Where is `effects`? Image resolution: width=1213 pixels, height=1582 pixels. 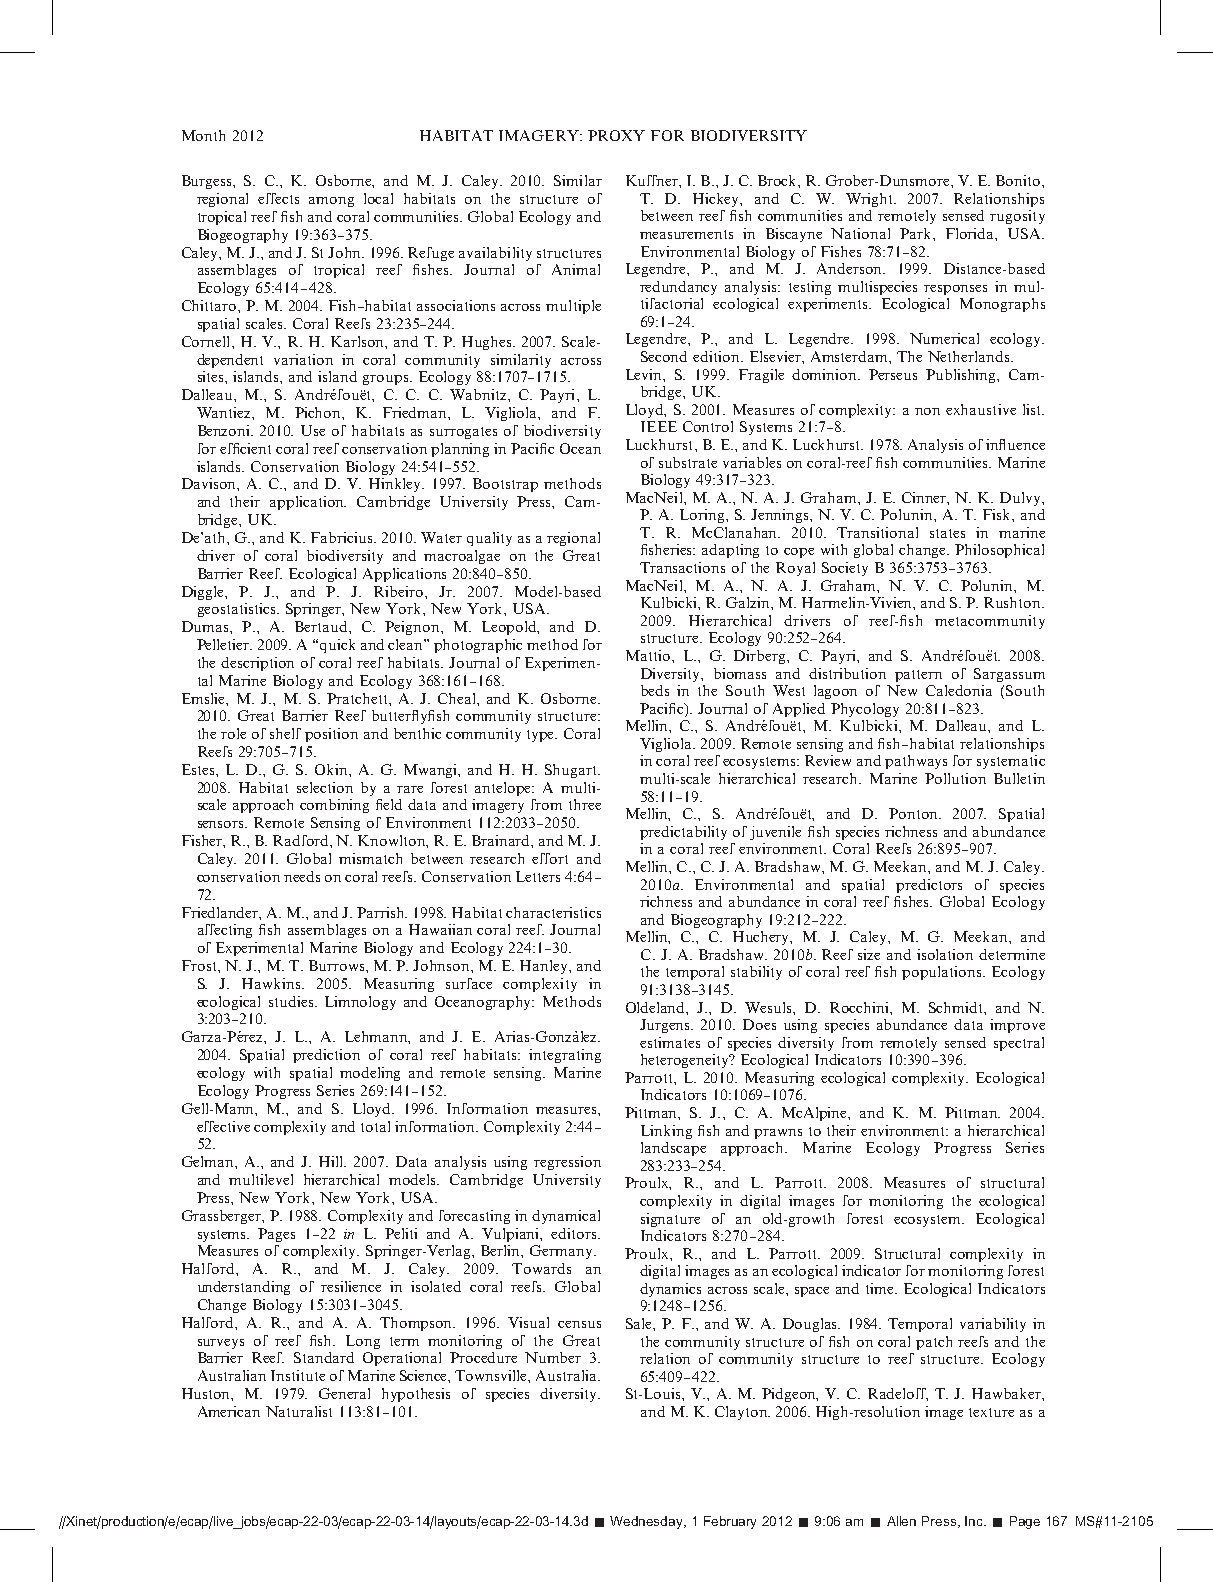 effects is located at coordinates (278, 198).
